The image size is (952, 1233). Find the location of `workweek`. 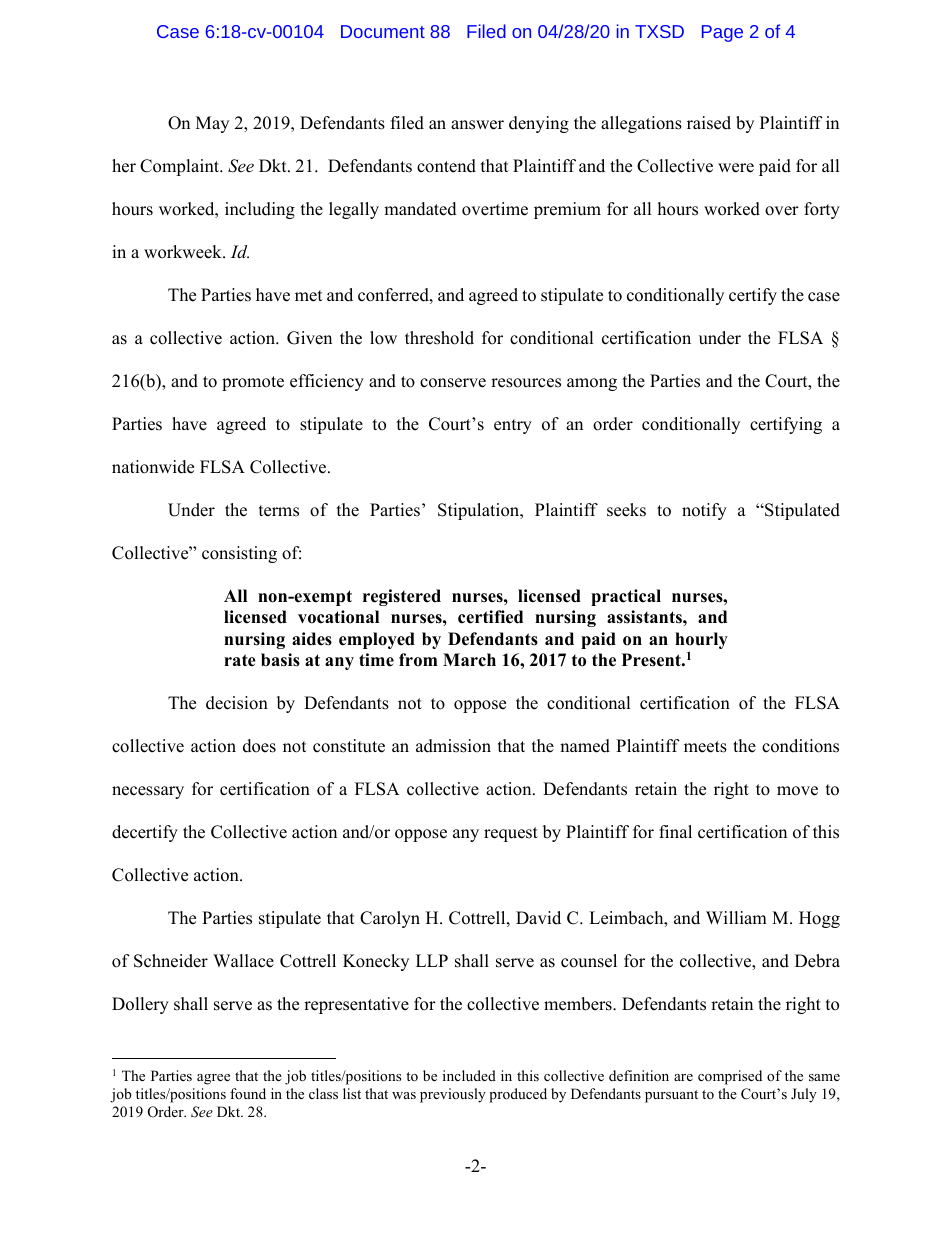

workweek is located at coordinates (184, 252).
